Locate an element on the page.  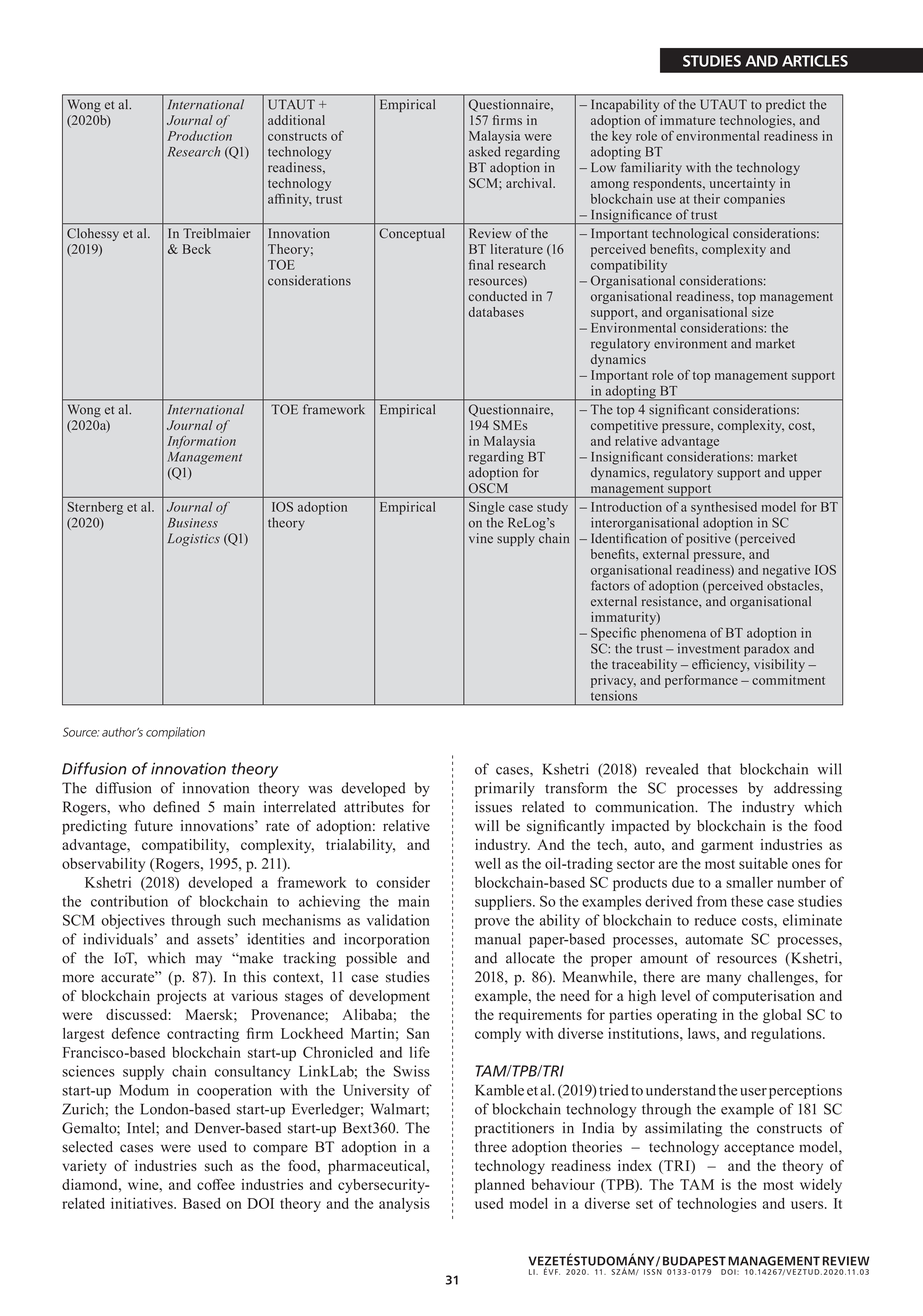
immature is located at coordinates (688, 120).
